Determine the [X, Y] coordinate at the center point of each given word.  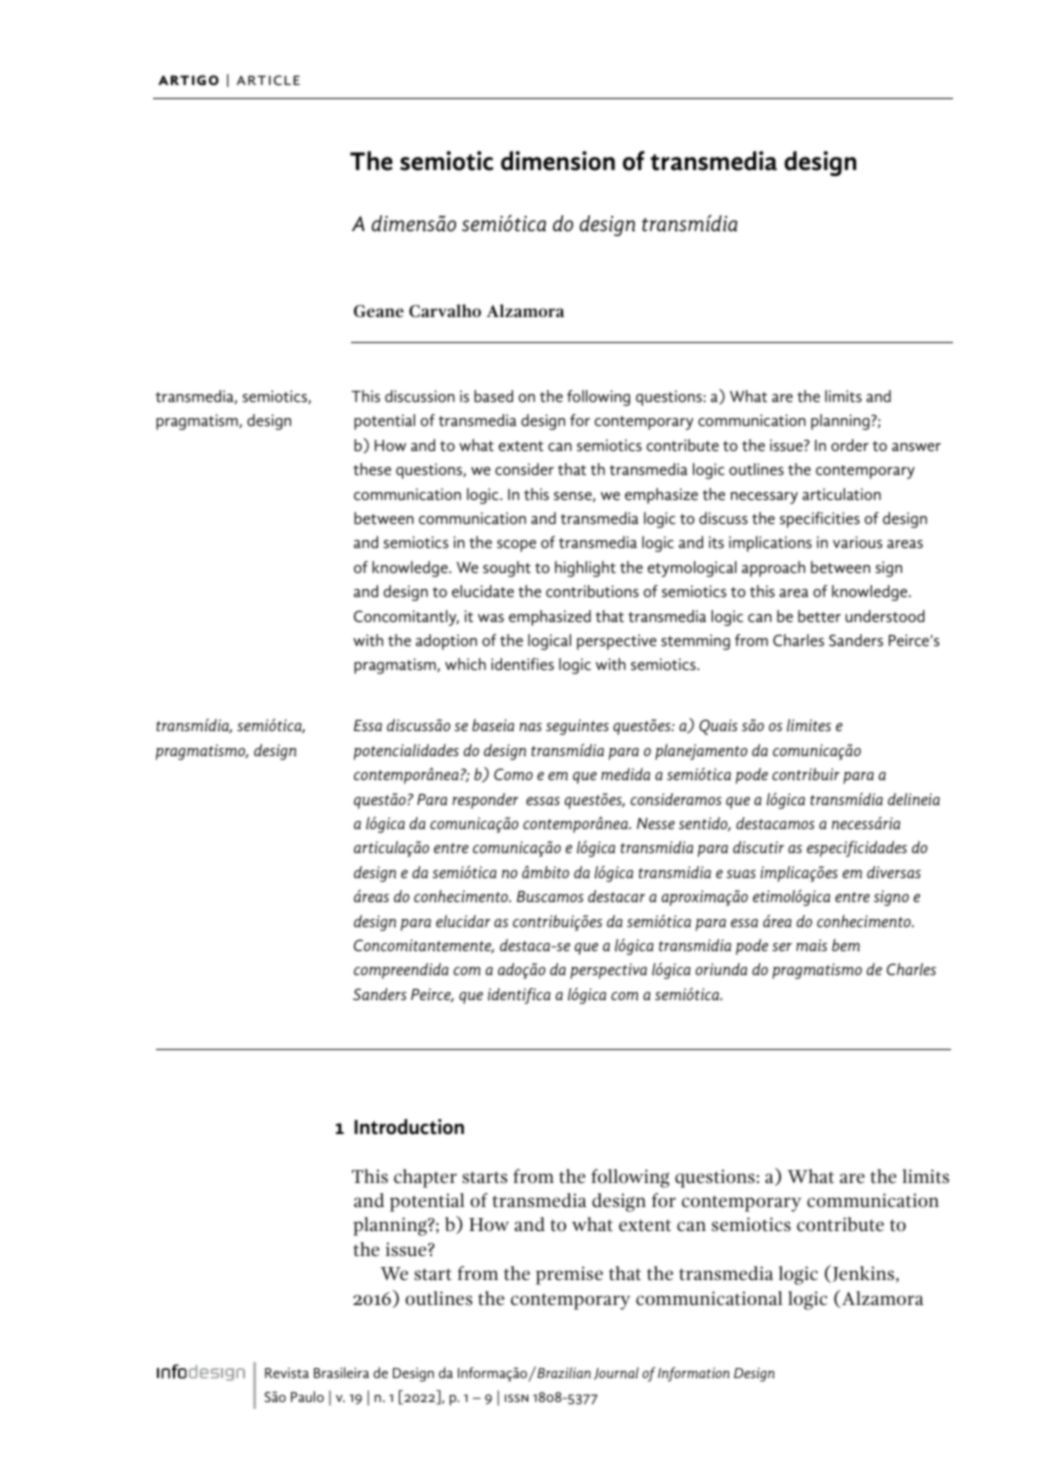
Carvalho [445, 311]
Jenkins [865, 1274]
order [850, 445]
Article [268, 80]
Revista [287, 1373]
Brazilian [563, 1372]
